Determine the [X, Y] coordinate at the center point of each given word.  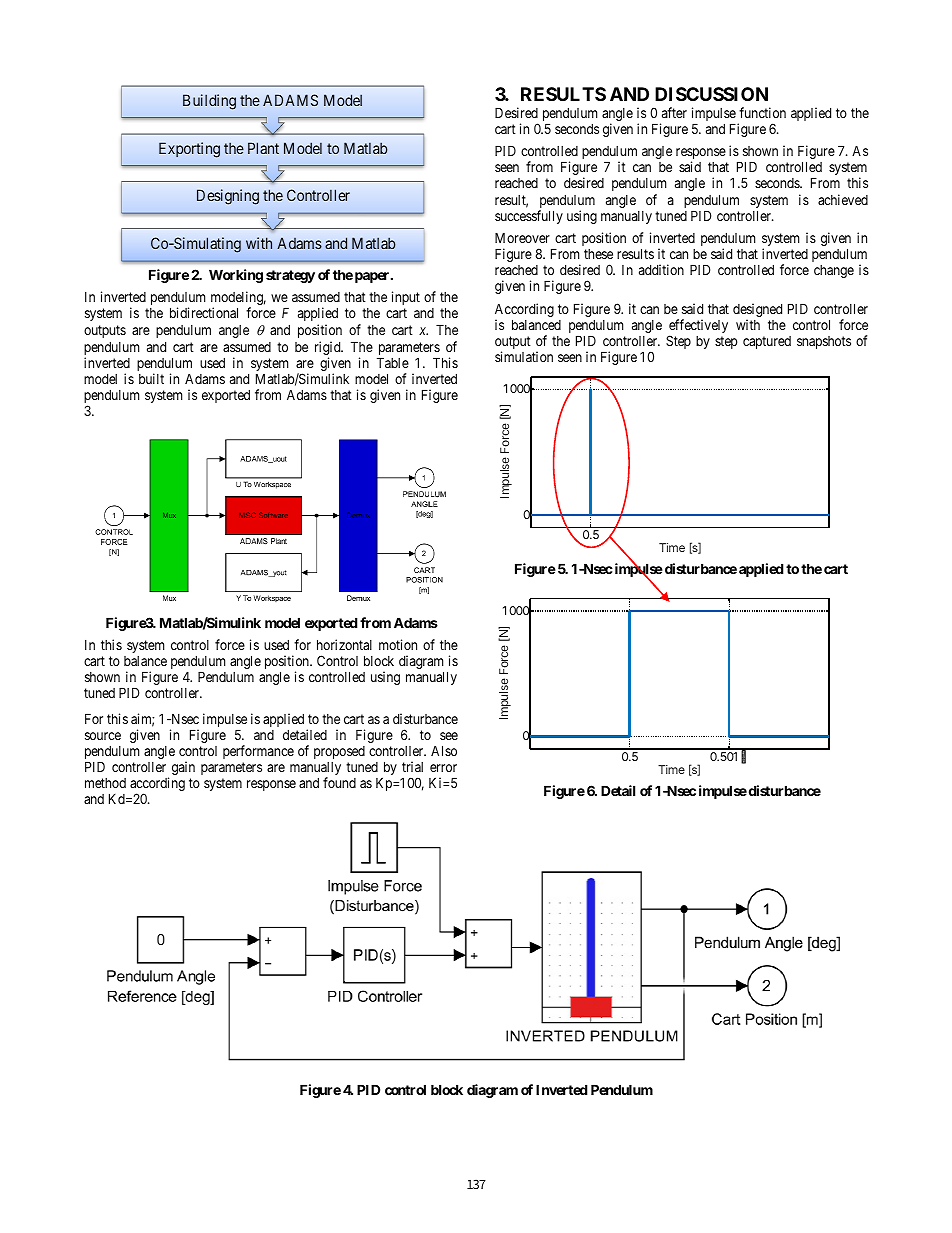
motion [398, 644]
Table [393, 362]
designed [757, 311]
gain [183, 768]
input [406, 298]
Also [444, 750]
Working [236, 276]
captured [767, 342]
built [151, 378]
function [762, 112]
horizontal [344, 644]
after [674, 112]
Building [209, 102]
